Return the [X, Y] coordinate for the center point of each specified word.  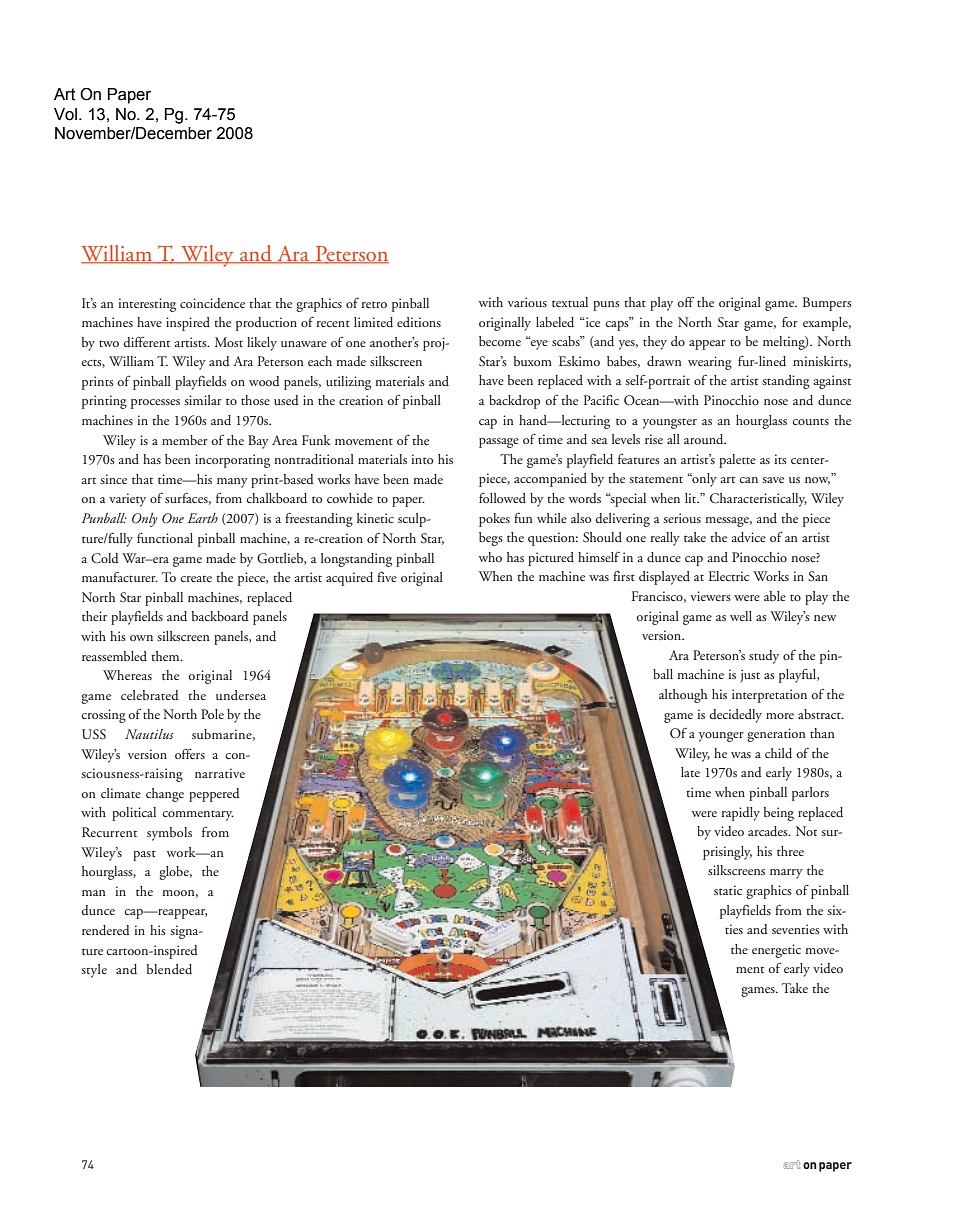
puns [606, 306]
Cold [105, 558]
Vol [67, 114]
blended [169, 969]
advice [749, 537]
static [728, 890]
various [527, 302]
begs [491, 539]
